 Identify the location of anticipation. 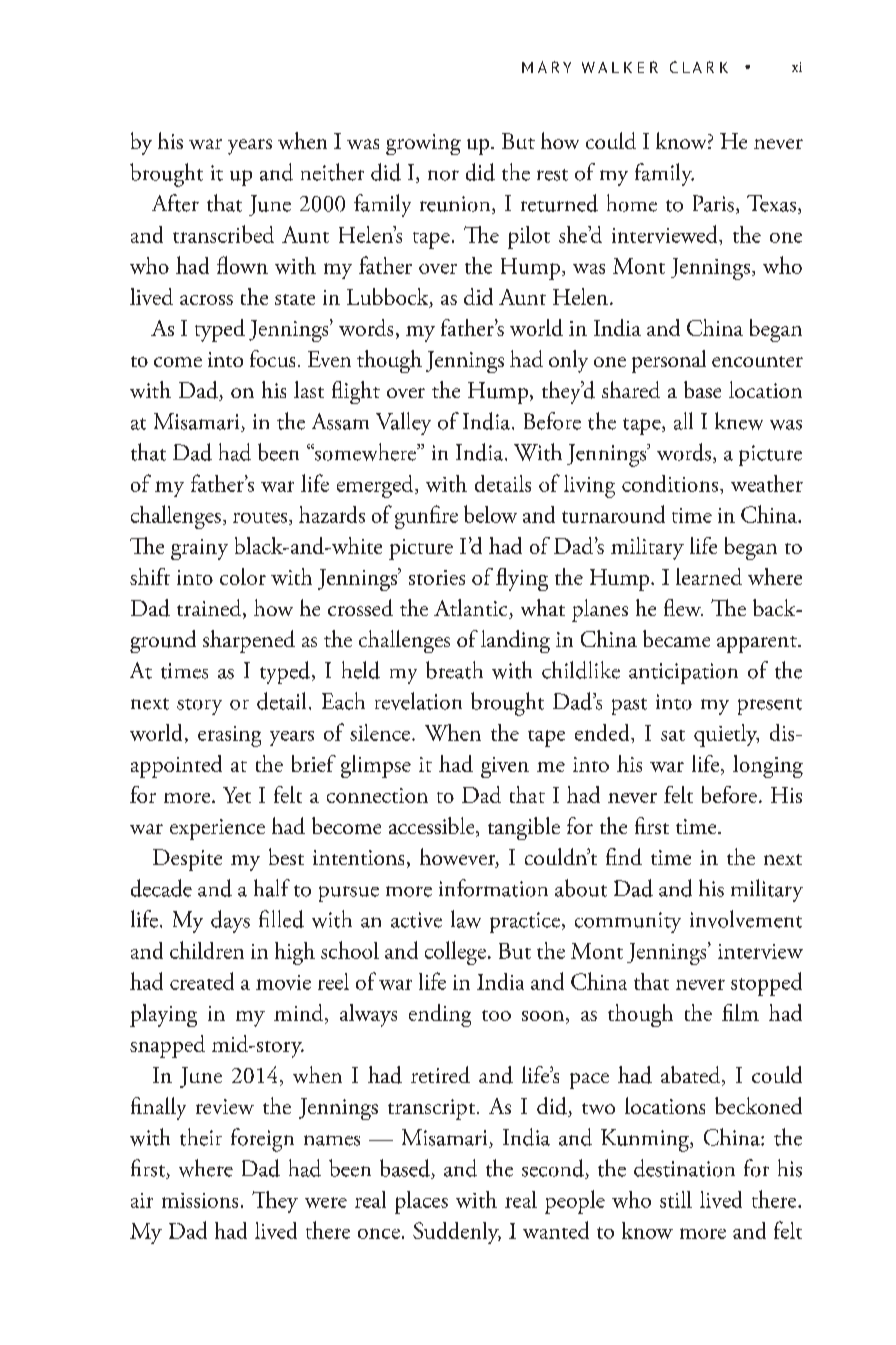
(683, 673).
